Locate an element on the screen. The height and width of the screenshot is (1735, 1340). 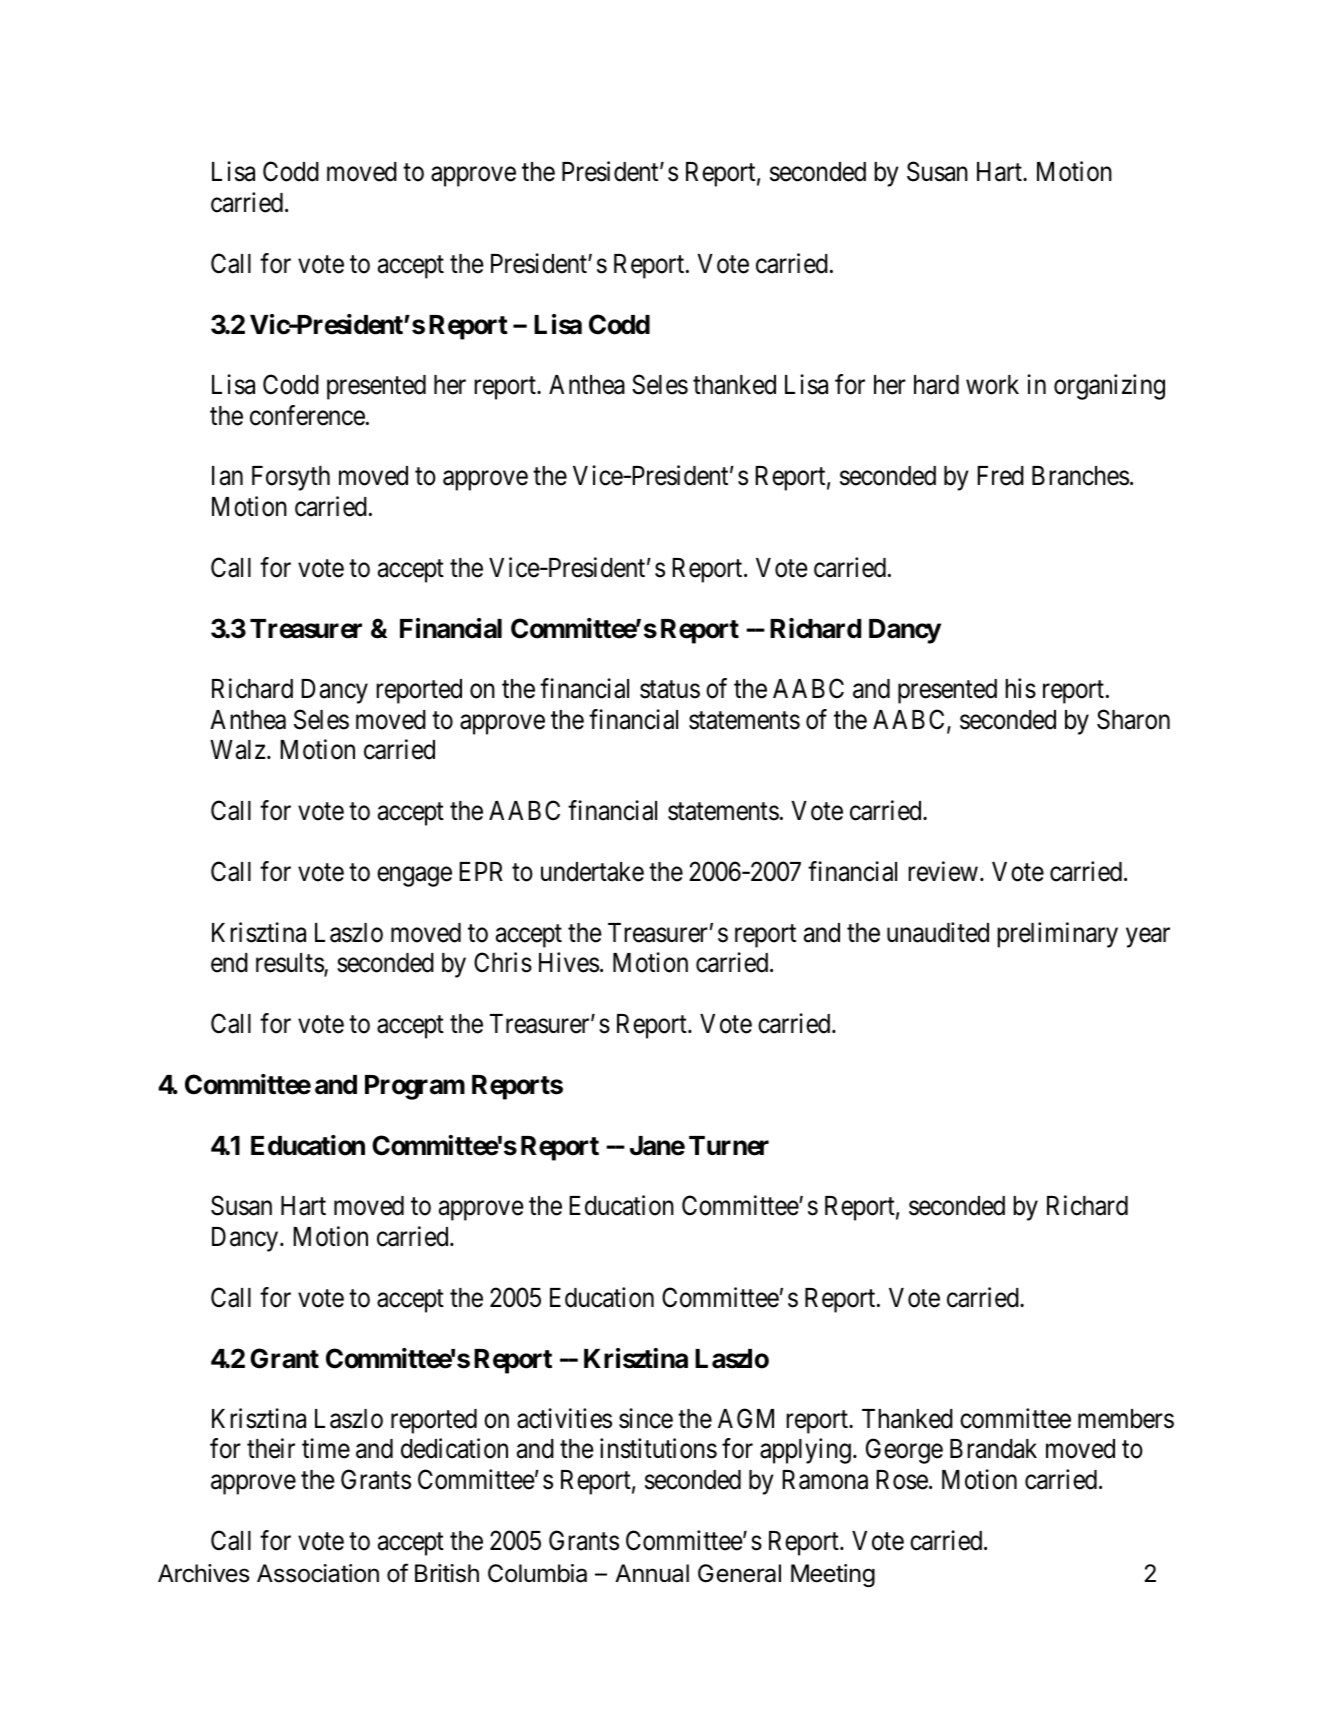
undertake is located at coordinates (592, 872).
